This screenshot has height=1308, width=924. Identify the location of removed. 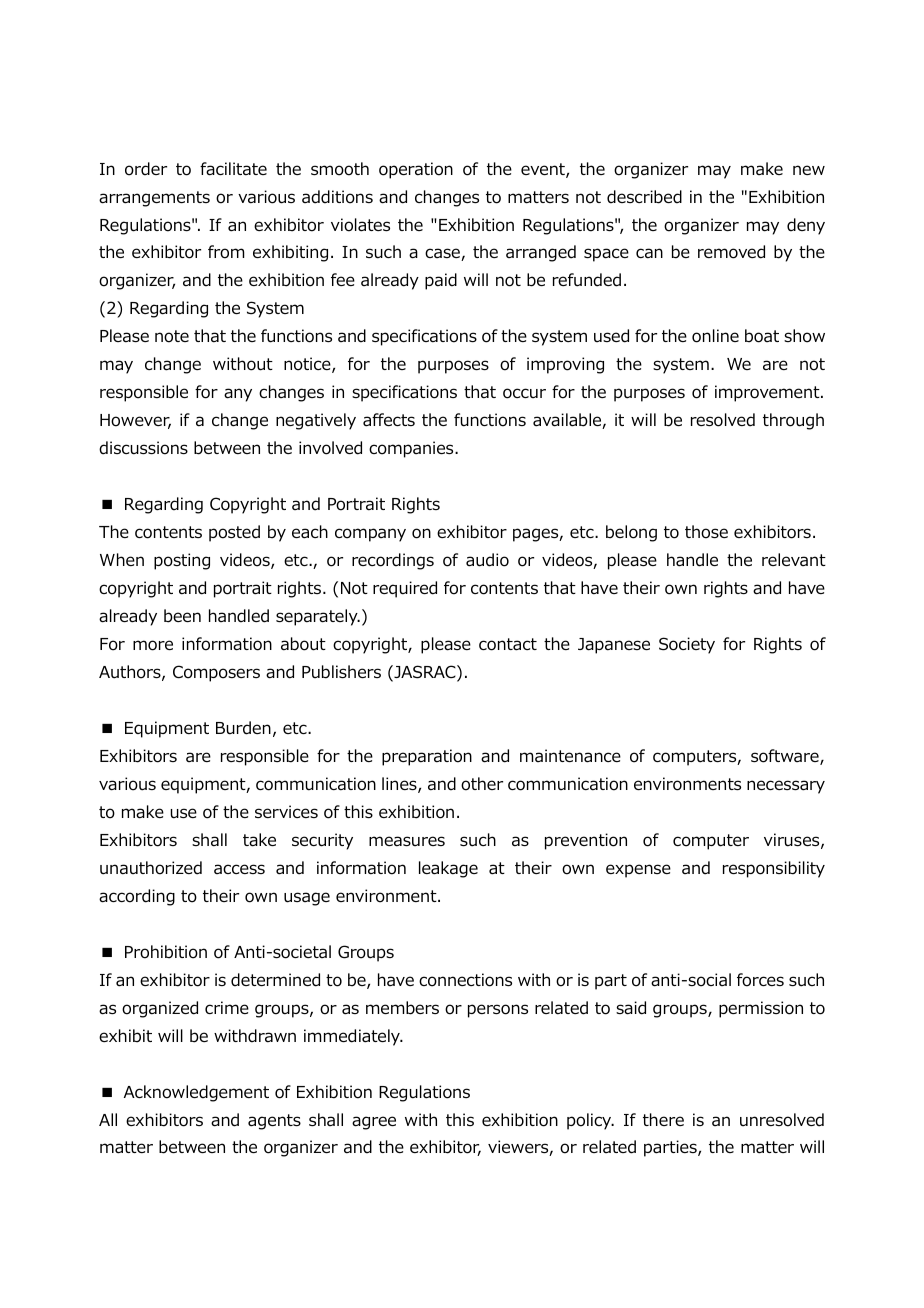
(731, 252).
